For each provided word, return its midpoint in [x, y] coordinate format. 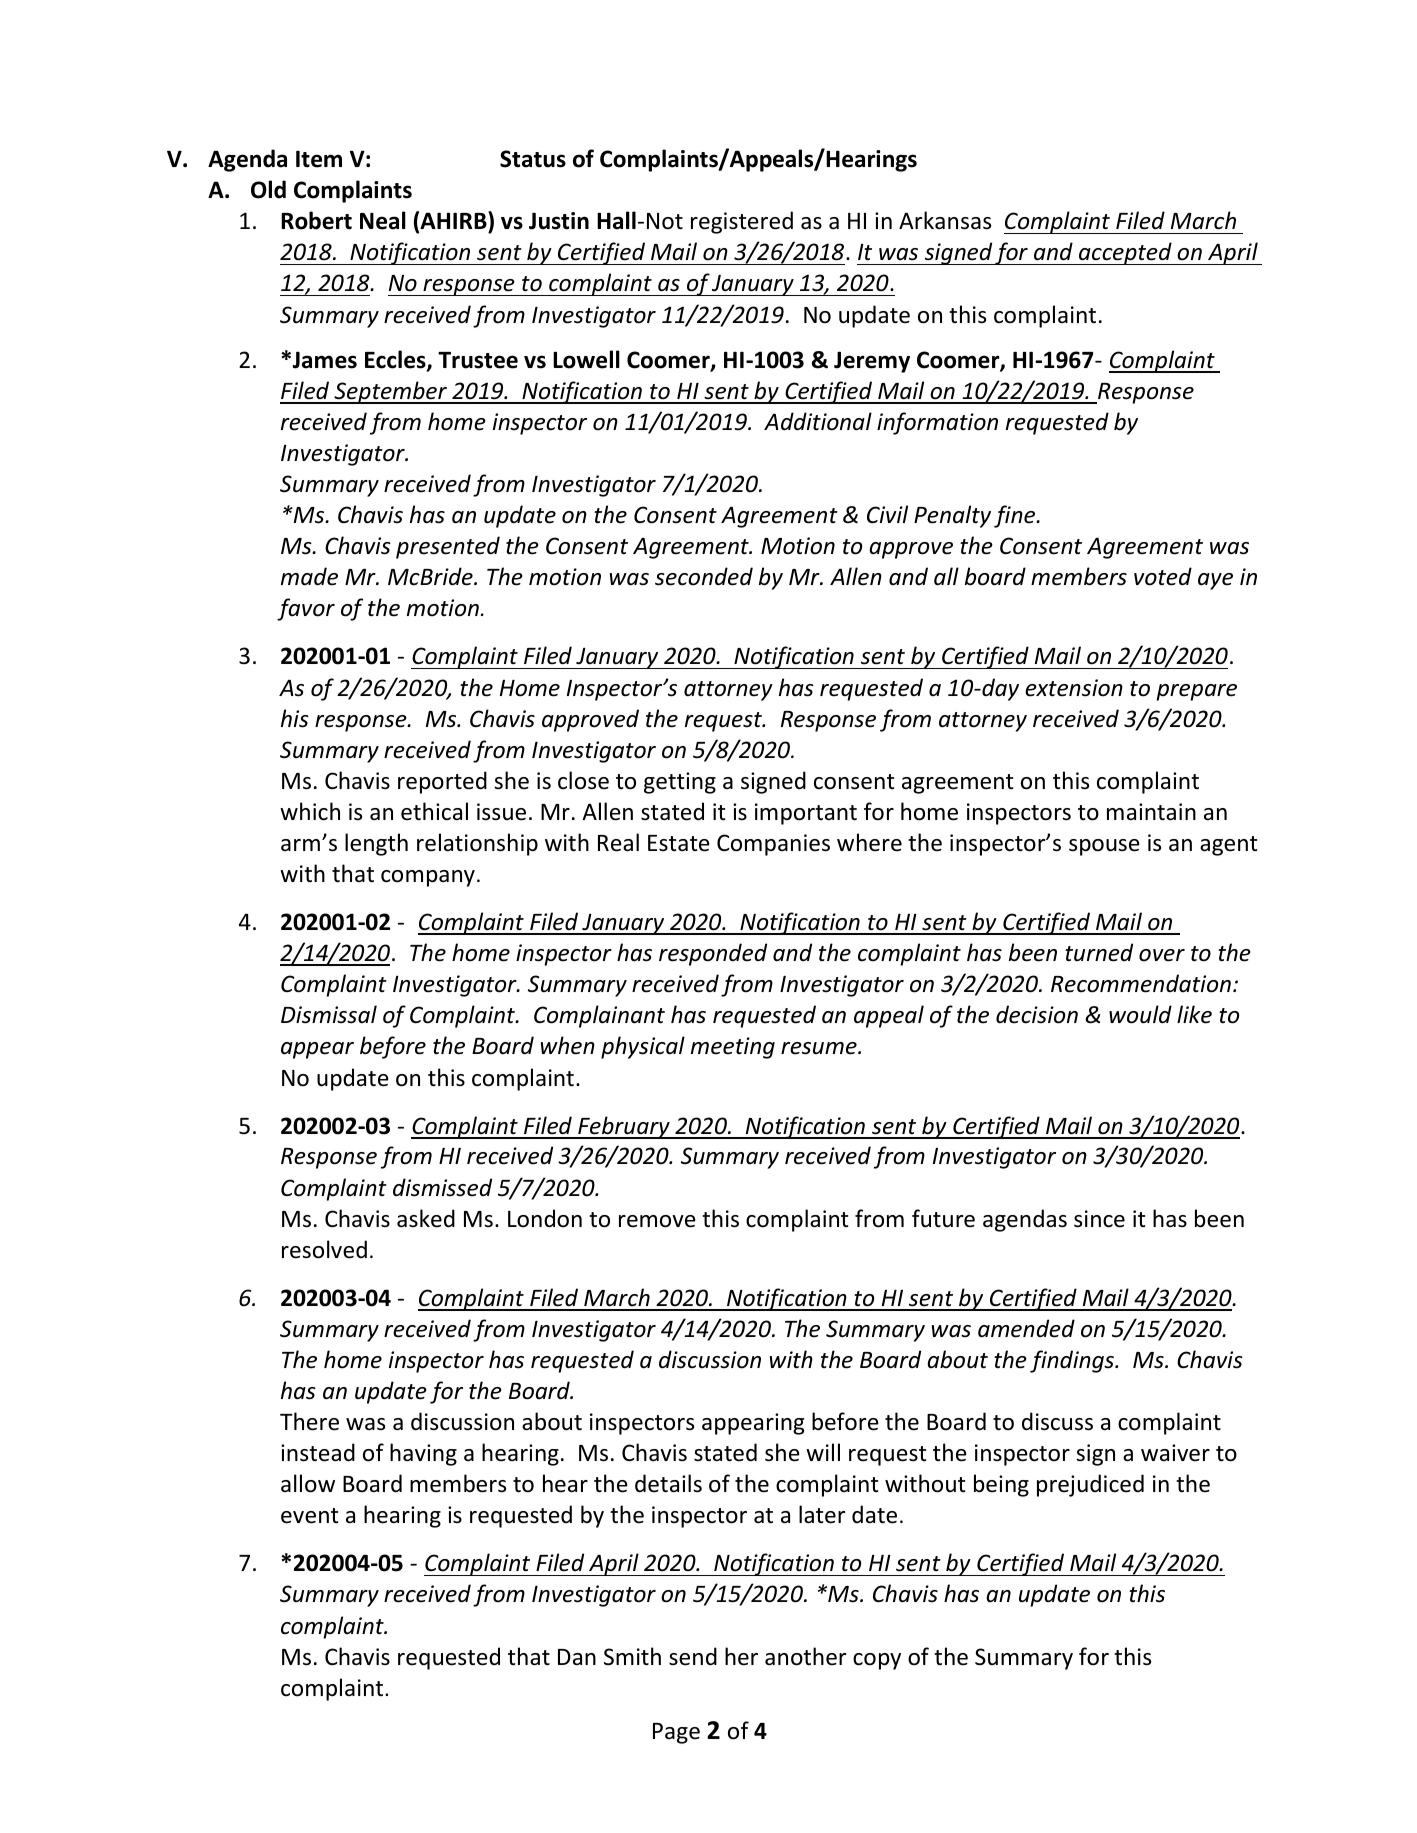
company [428, 878]
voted [1163, 576]
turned [1099, 952]
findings [1073, 1361]
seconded [704, 576]
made [309, 576]
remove [657, 1221]
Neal [383, 220]
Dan [577, 1657]
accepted [1125, 253]
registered [742, 222]
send [693, 1656]
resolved [324, 1249]
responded [713, 954]
